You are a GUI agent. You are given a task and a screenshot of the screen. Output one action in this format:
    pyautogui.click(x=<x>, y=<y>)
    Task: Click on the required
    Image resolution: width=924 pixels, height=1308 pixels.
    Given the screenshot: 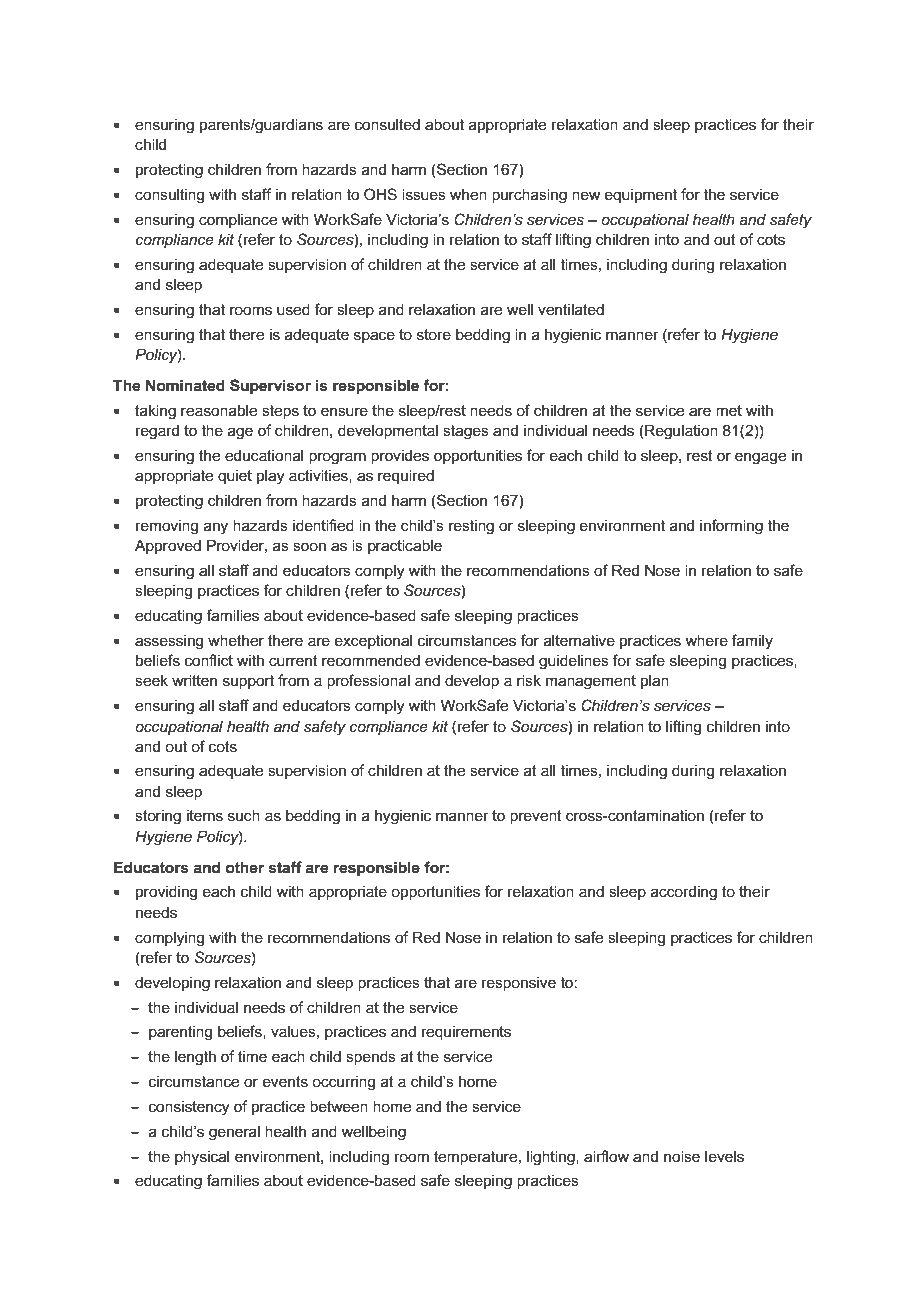 What is the action you would take?
    pyautogui.click(x=406, y=476)
